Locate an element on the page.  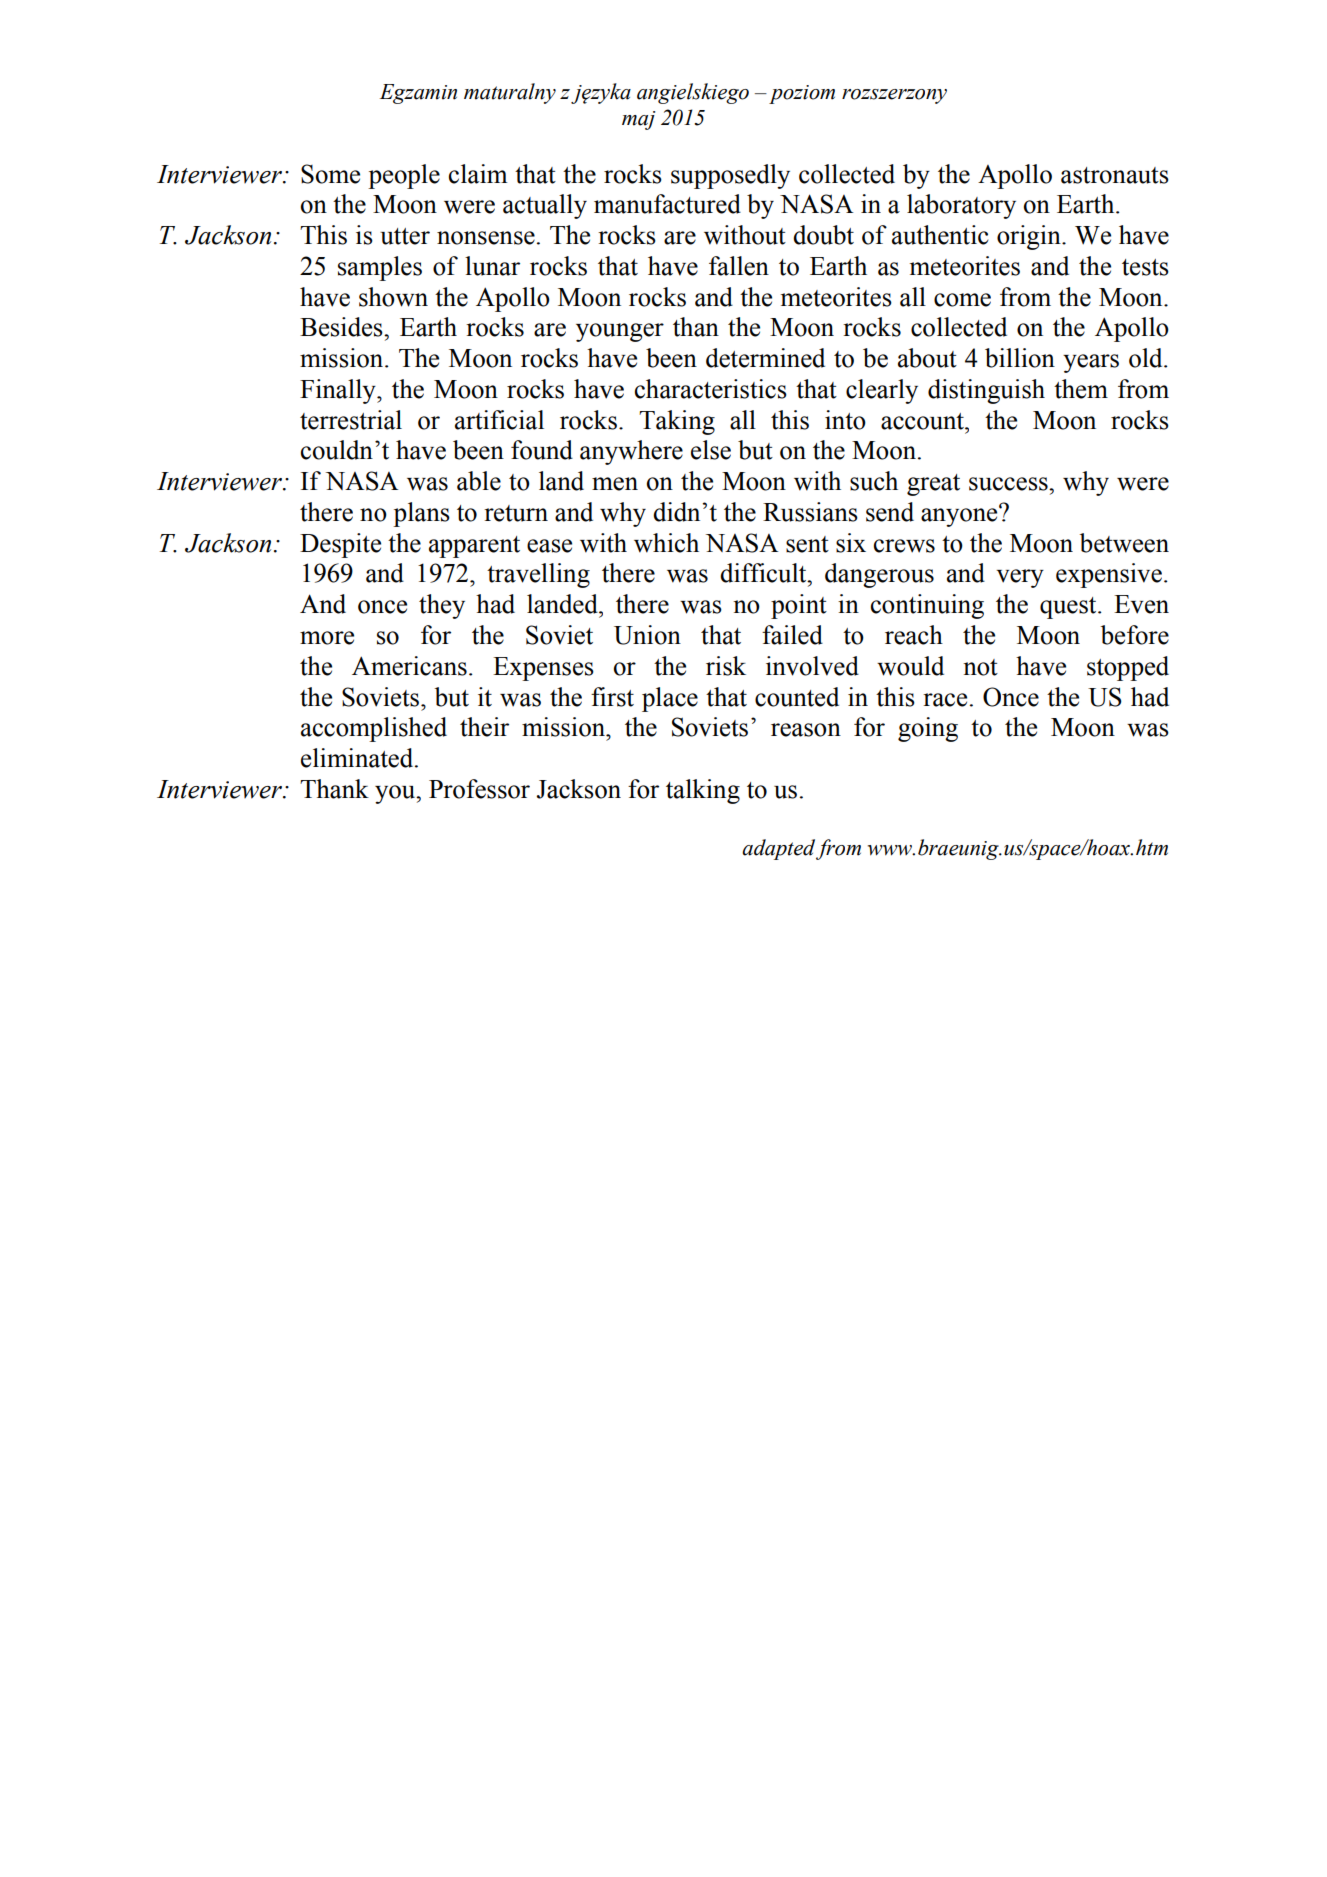
risk is located at coordinates (726, 666).
